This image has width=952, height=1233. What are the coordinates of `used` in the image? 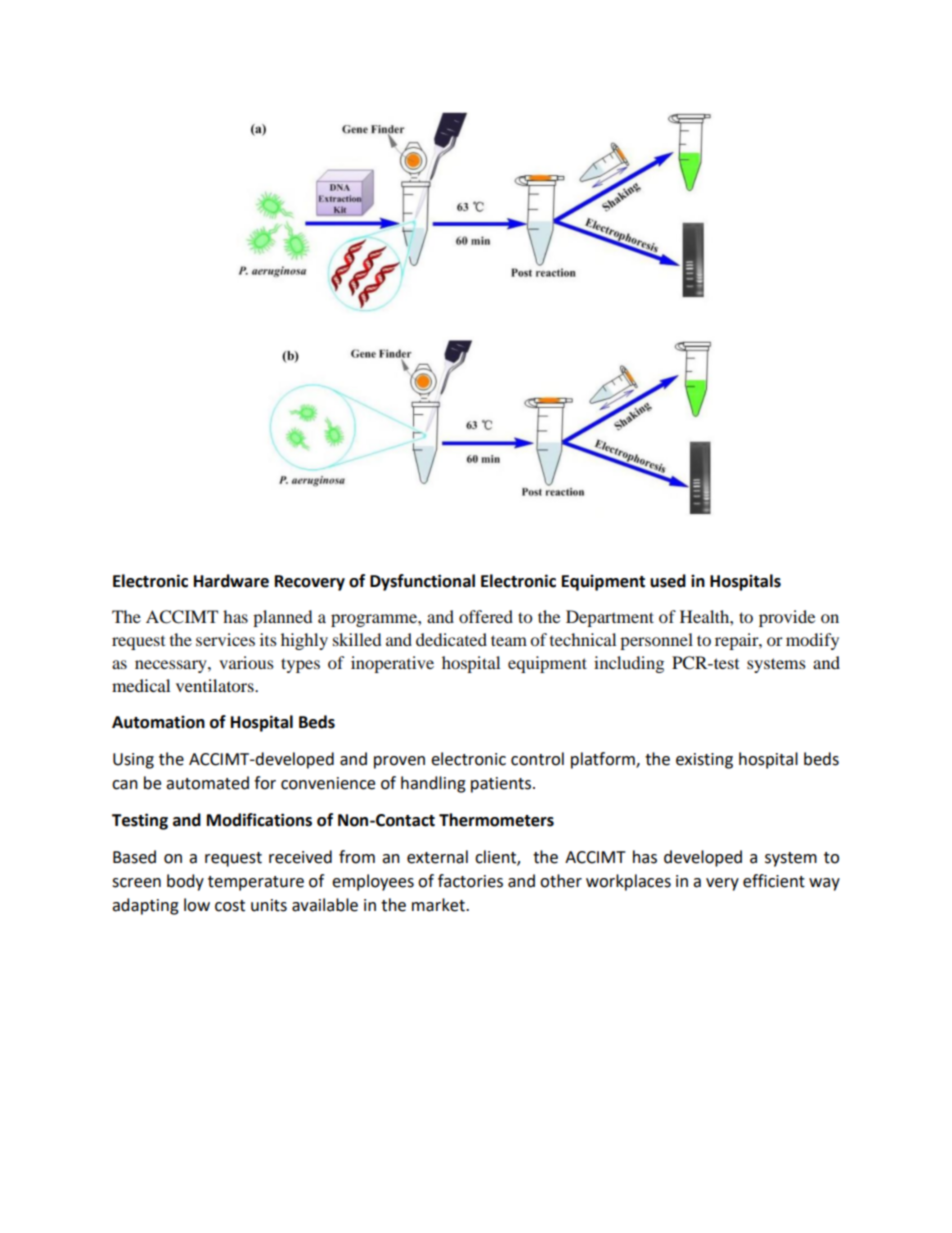 It's located at (668, 581).
